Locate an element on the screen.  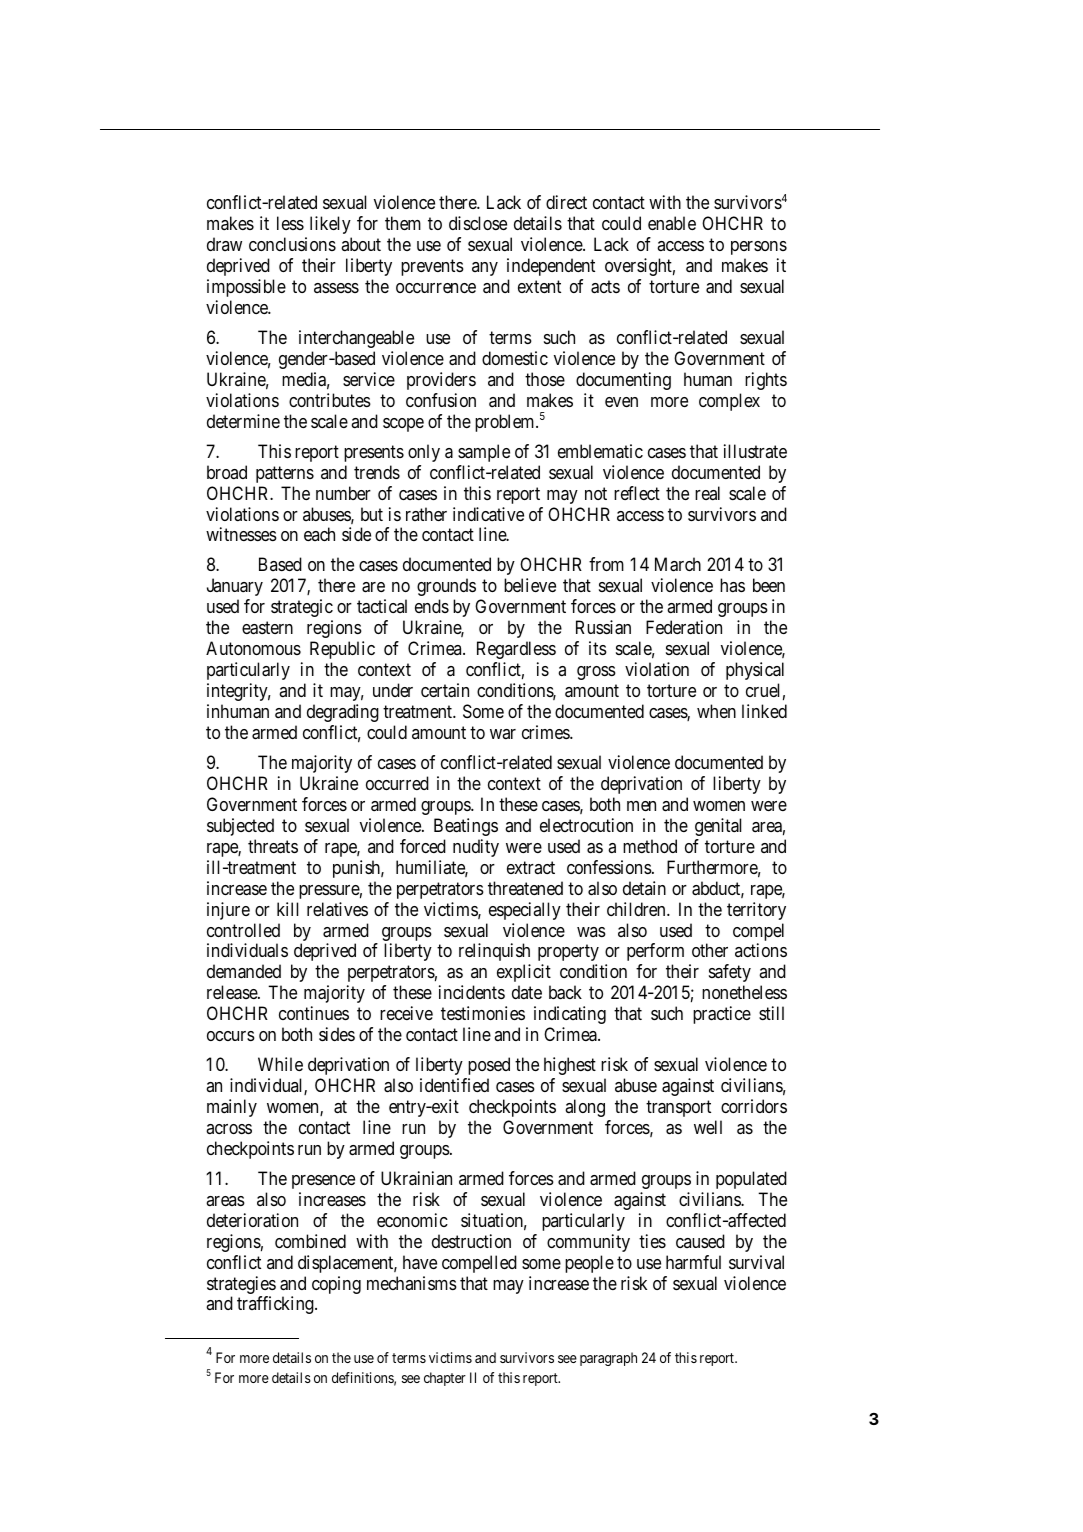
enable is located at coordinates (672, 223).
